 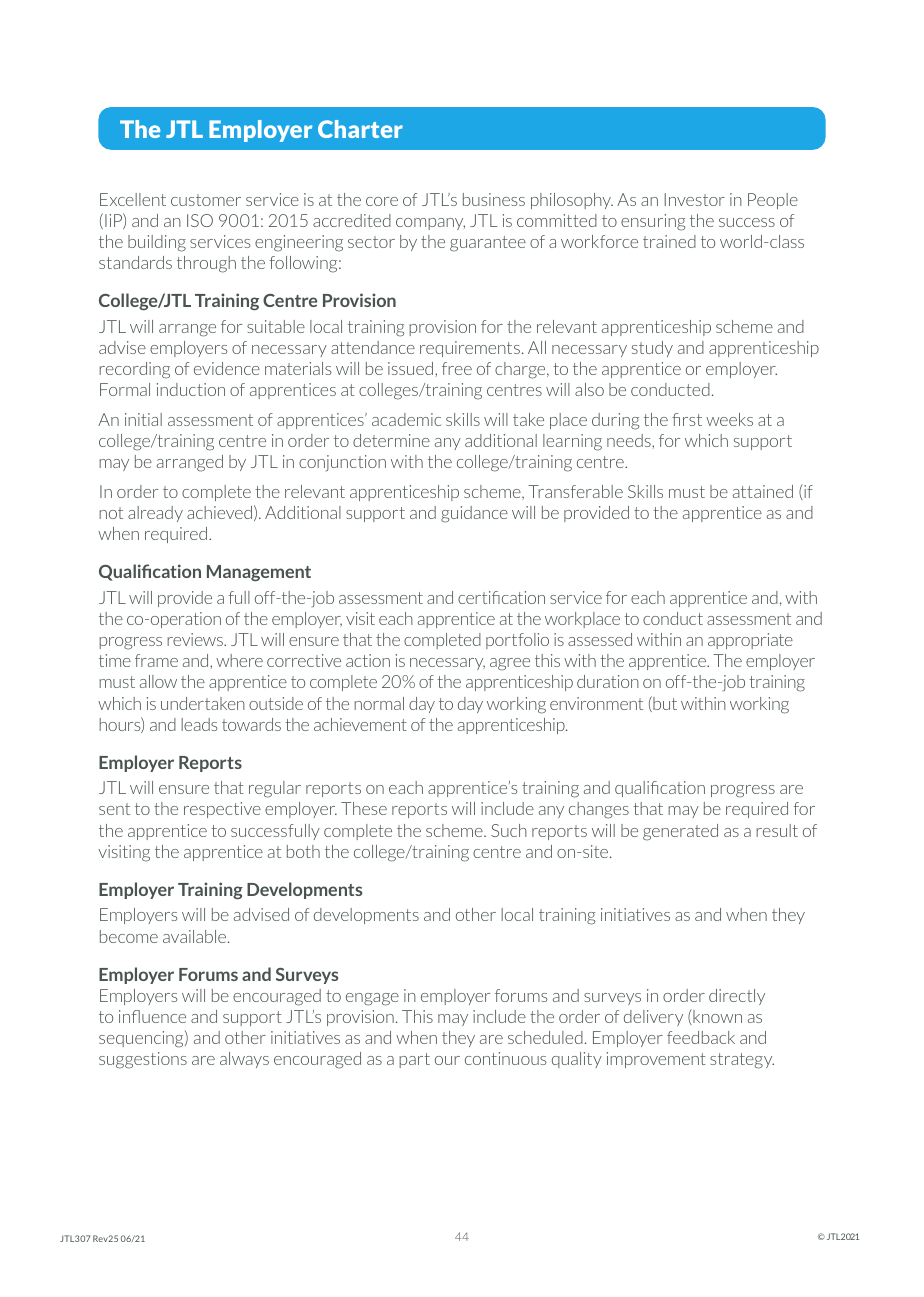 What do you see at coordinates (152, 1016) in the screenshot?
I see `influence` at bounding box center [152, 1016].
